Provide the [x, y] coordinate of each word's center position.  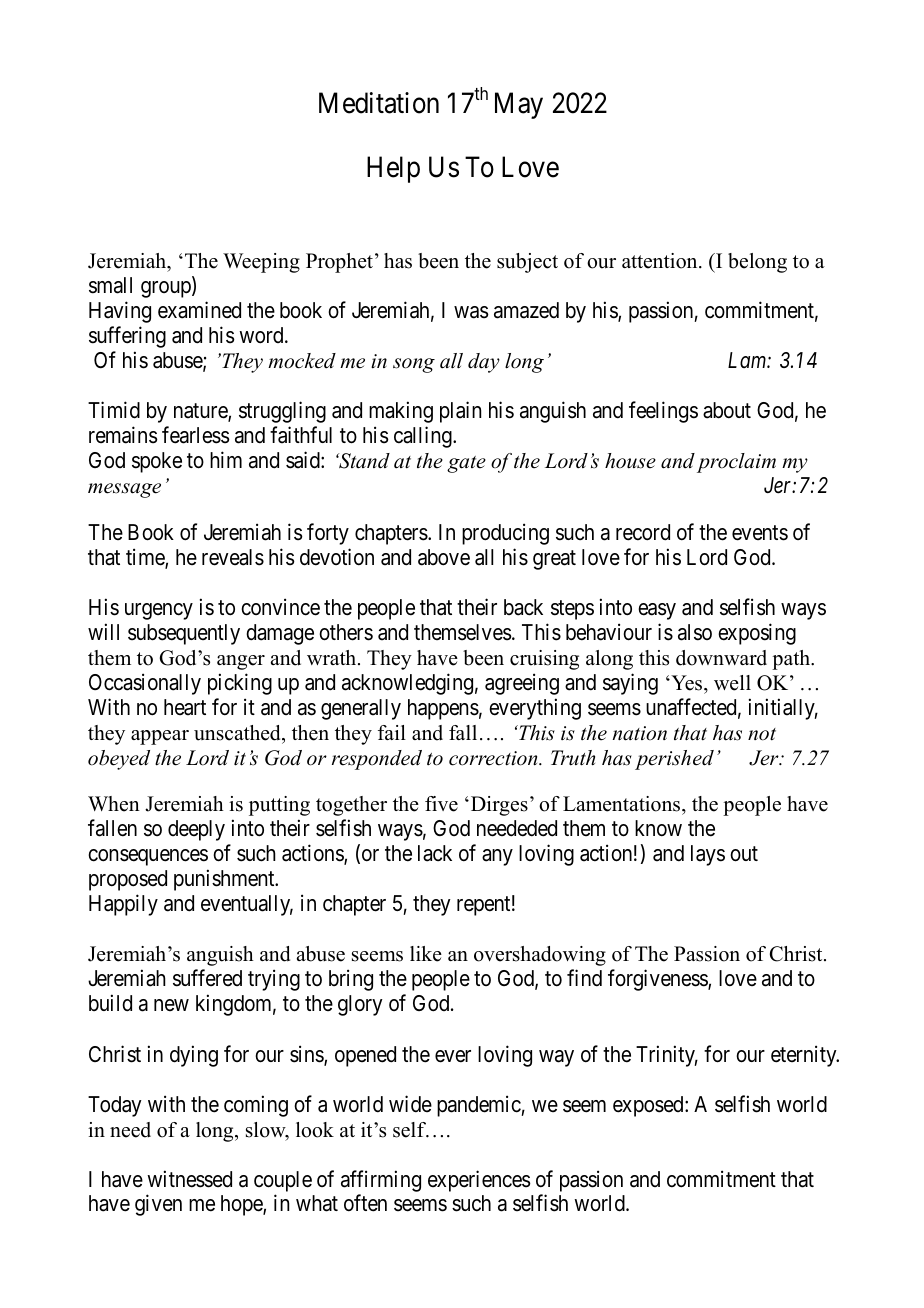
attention [661, 261]
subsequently [184, 634]
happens [443, 709]
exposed [649, 1106]
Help [393, 169]
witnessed [189, 1179]
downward [721, 658]
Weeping [261, 263]
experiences [479, 1181]
